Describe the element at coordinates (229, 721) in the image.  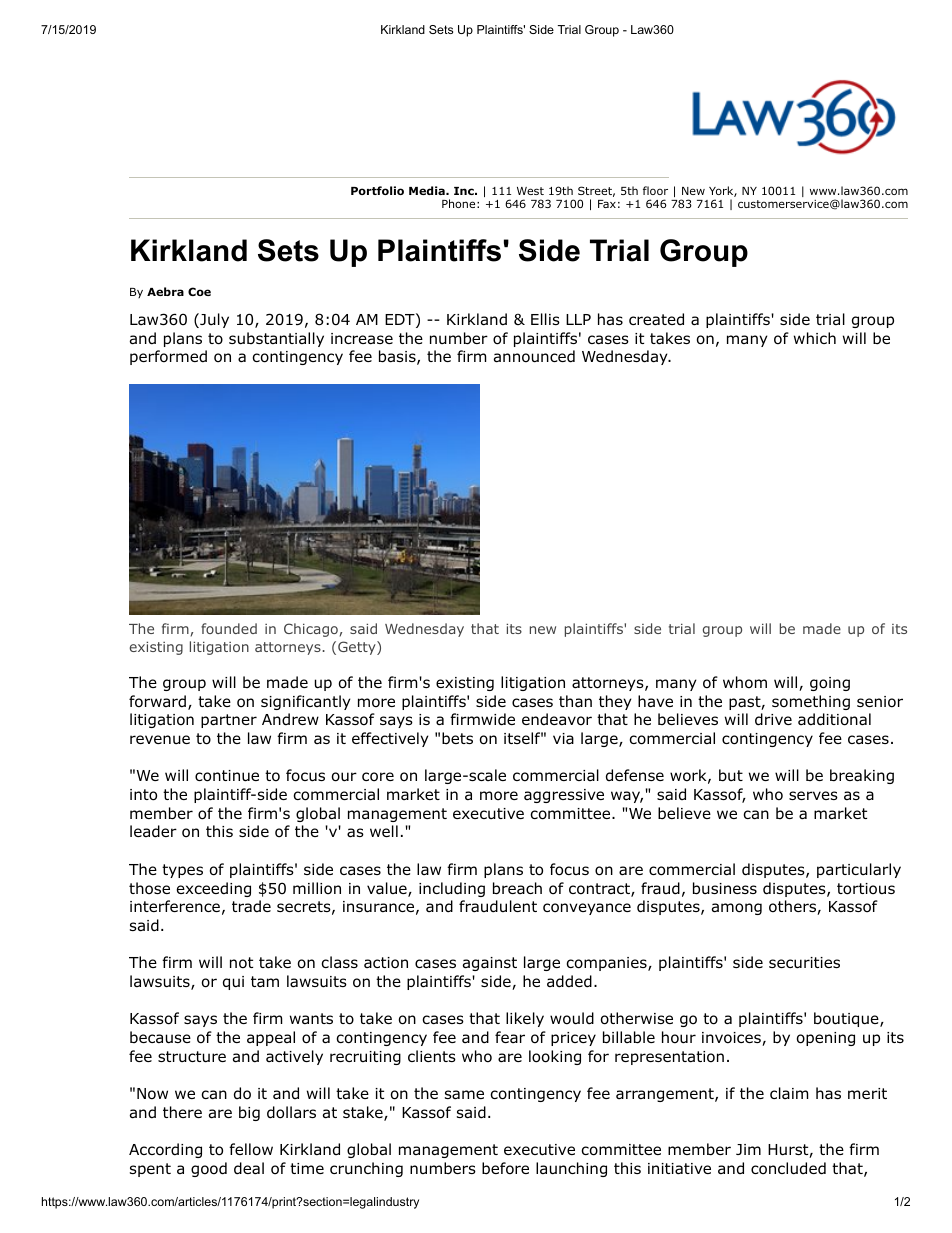
I see `partner` at that location.
